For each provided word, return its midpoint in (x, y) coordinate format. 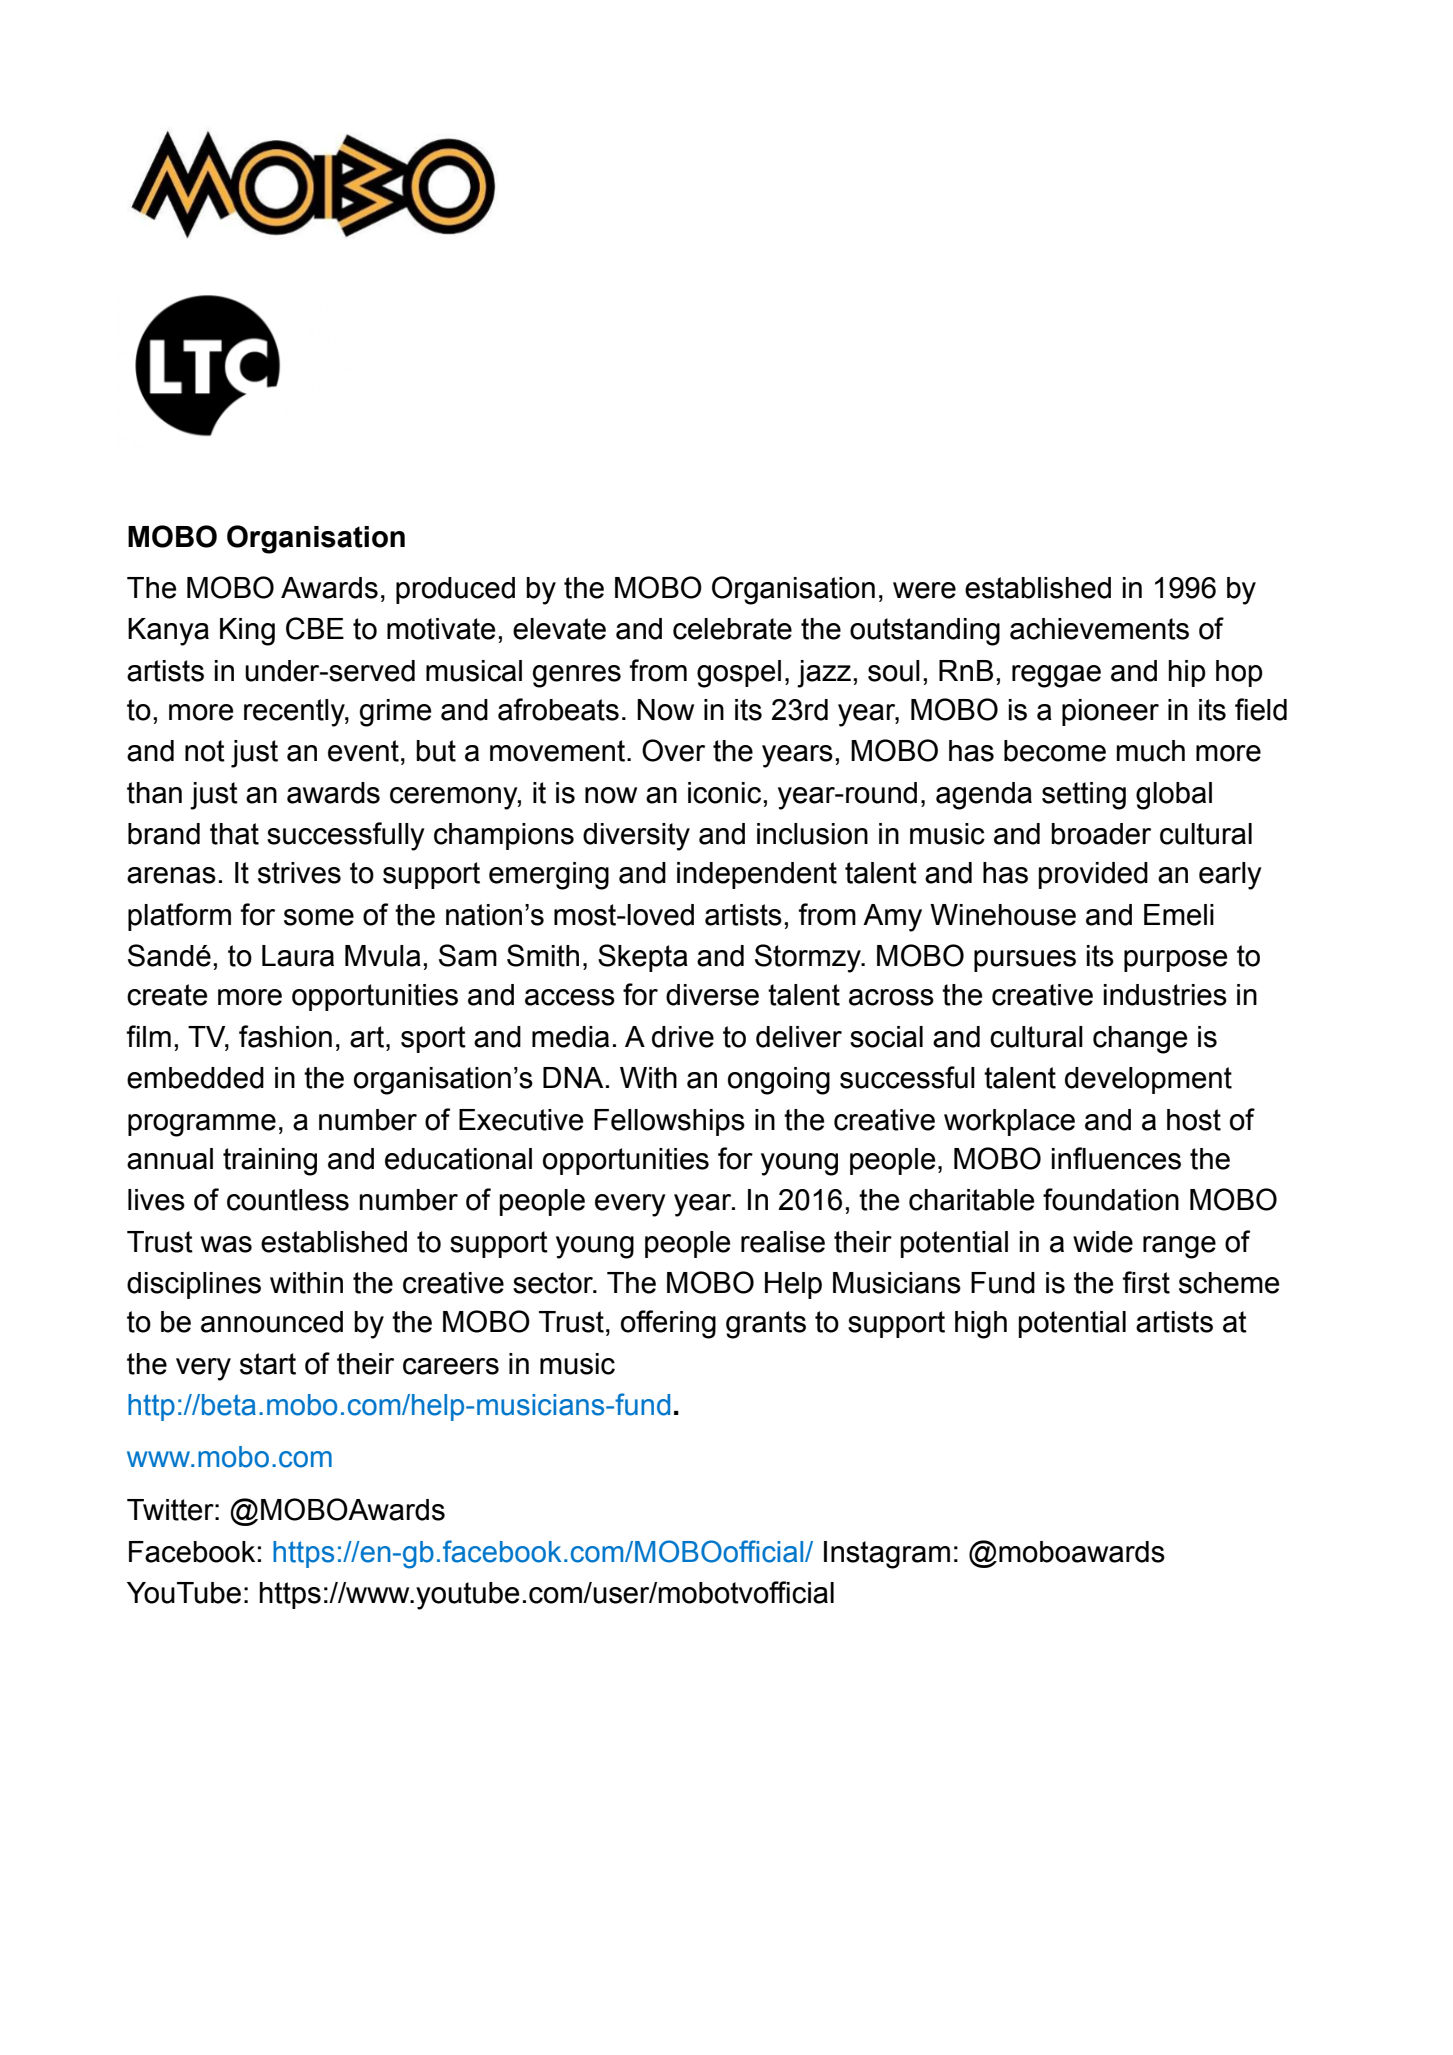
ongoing (779, 1081)
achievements (1099, 629)
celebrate (732, 629)
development (1148, 1080)
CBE (315, 628)
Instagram (887, 1555)
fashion (285, 1036)
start (268, 1364)
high (981, 1325)
